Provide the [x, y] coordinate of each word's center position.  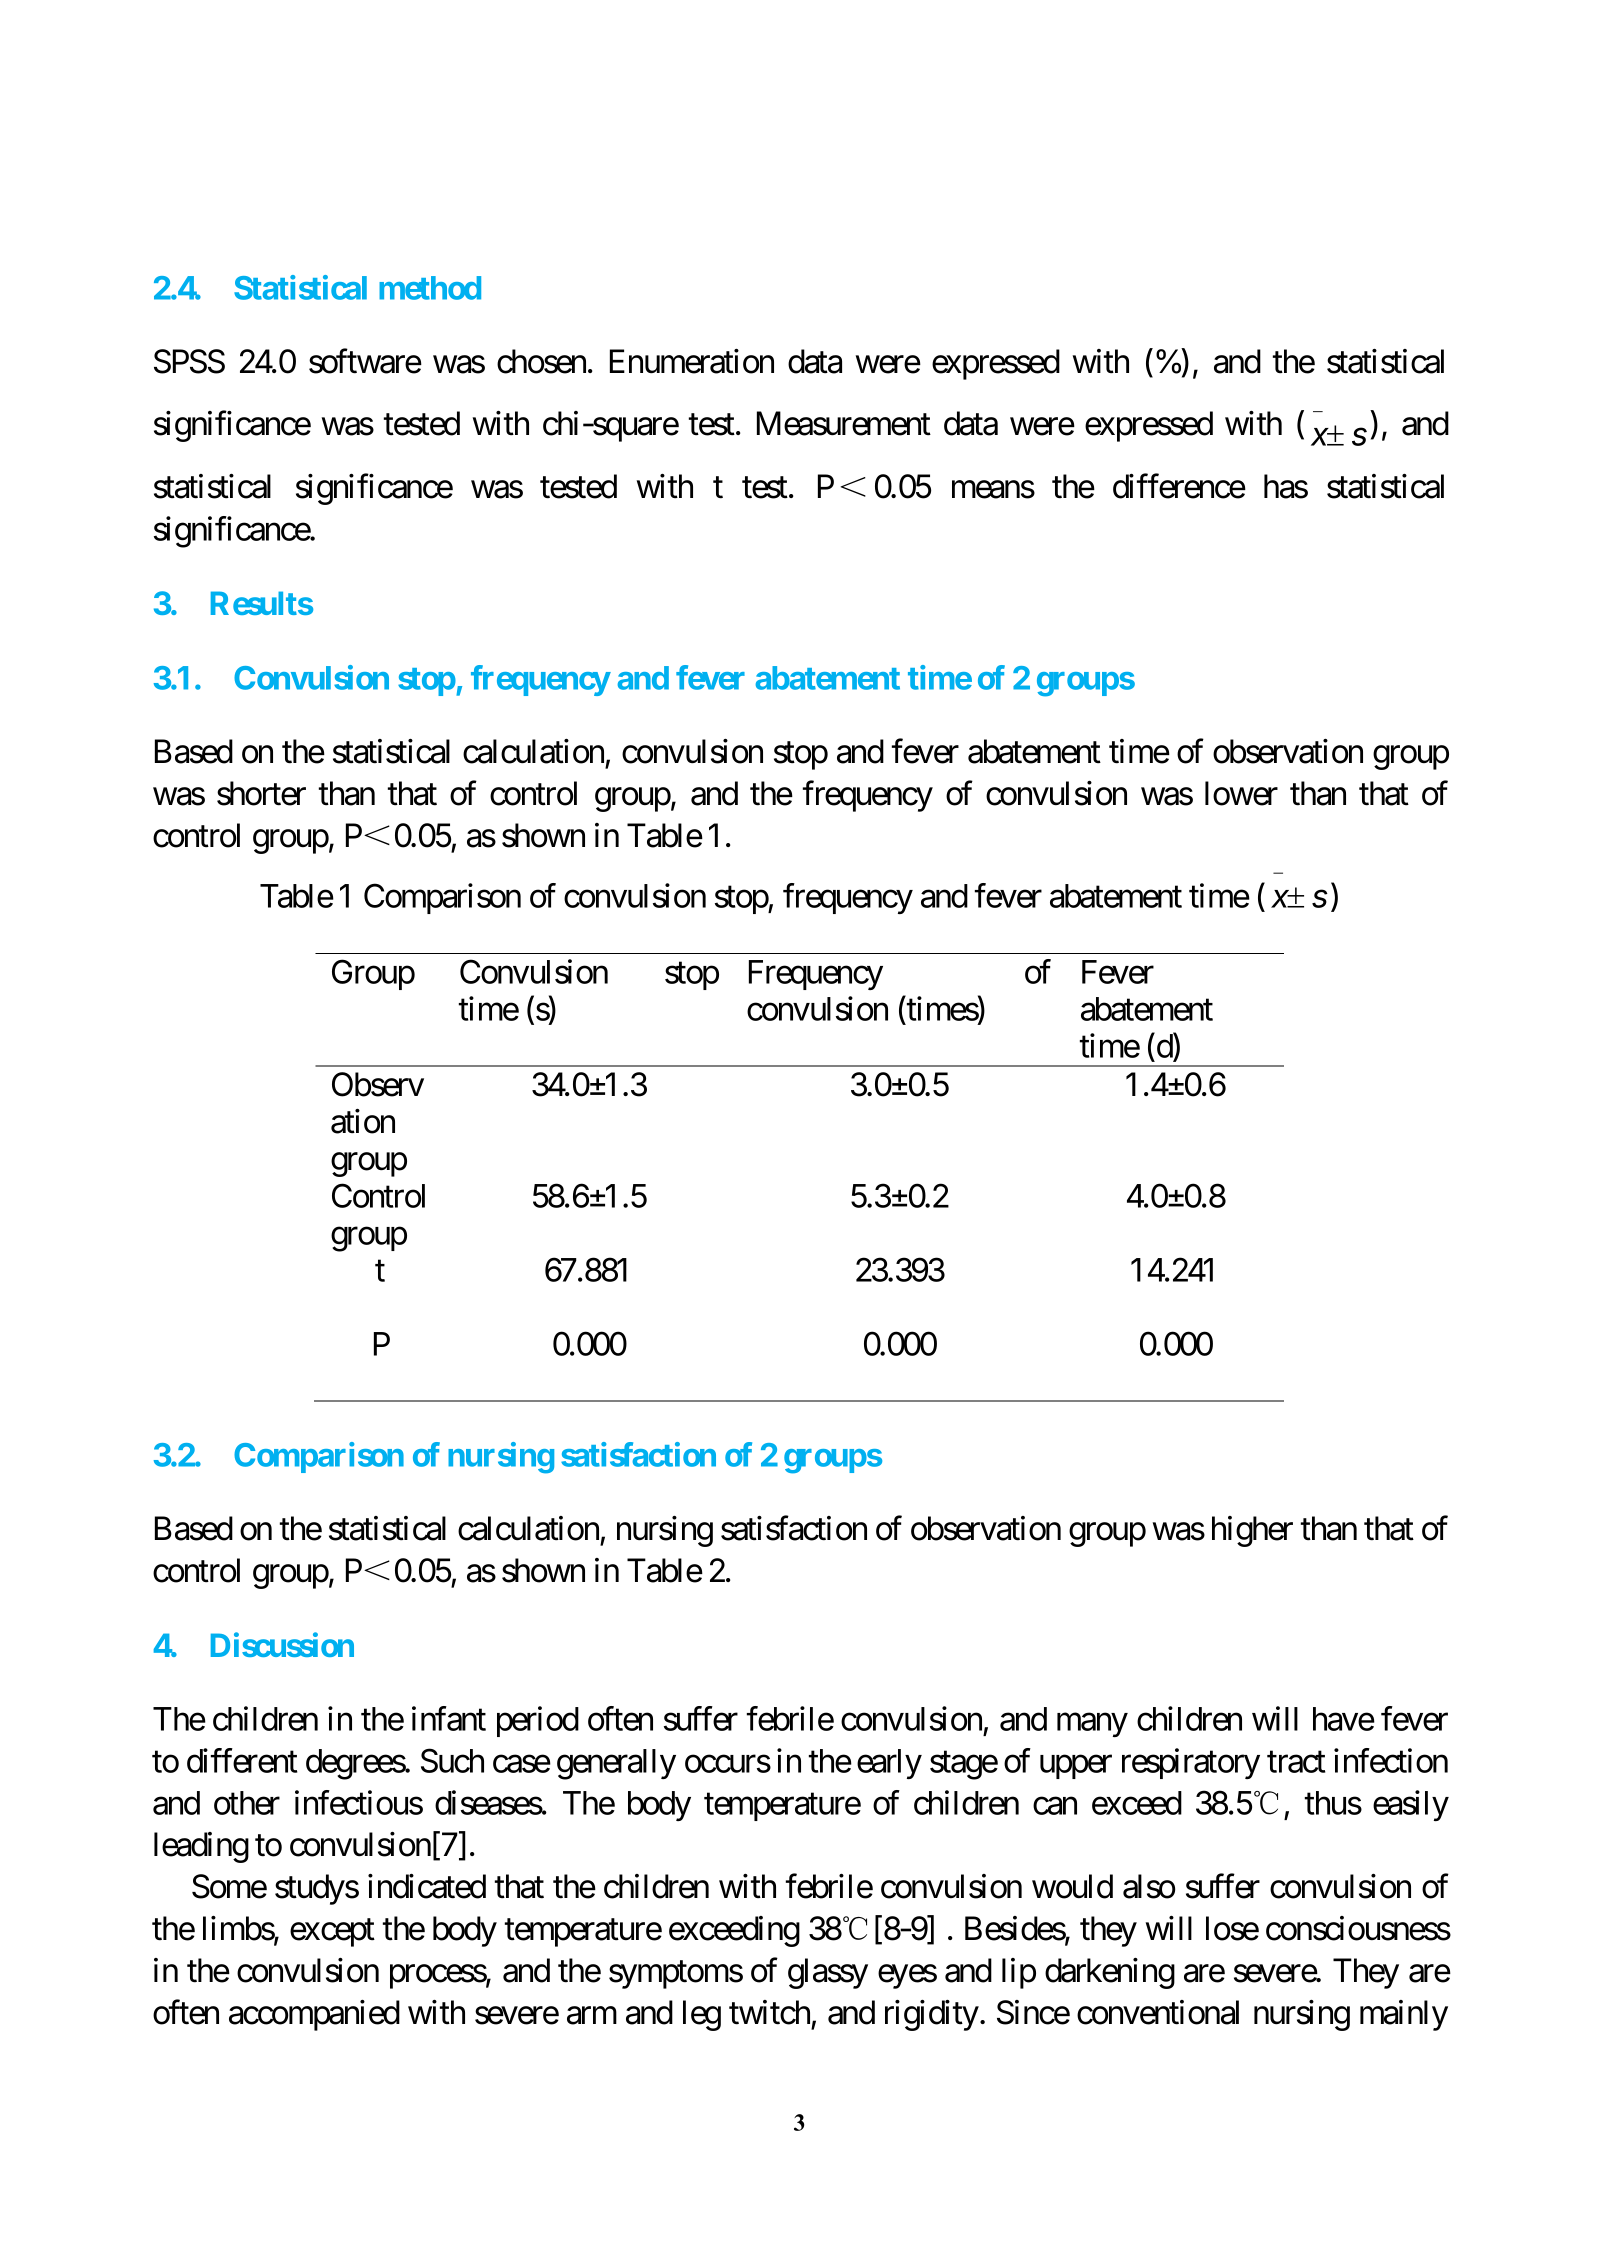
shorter [261, 793]
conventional [1158, 2012]
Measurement [844, 424]
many [1092, 1725]
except [332, 1933]
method [430, 288]
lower [1241, 793]
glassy [828, 1973]
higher [1252, 1531]
